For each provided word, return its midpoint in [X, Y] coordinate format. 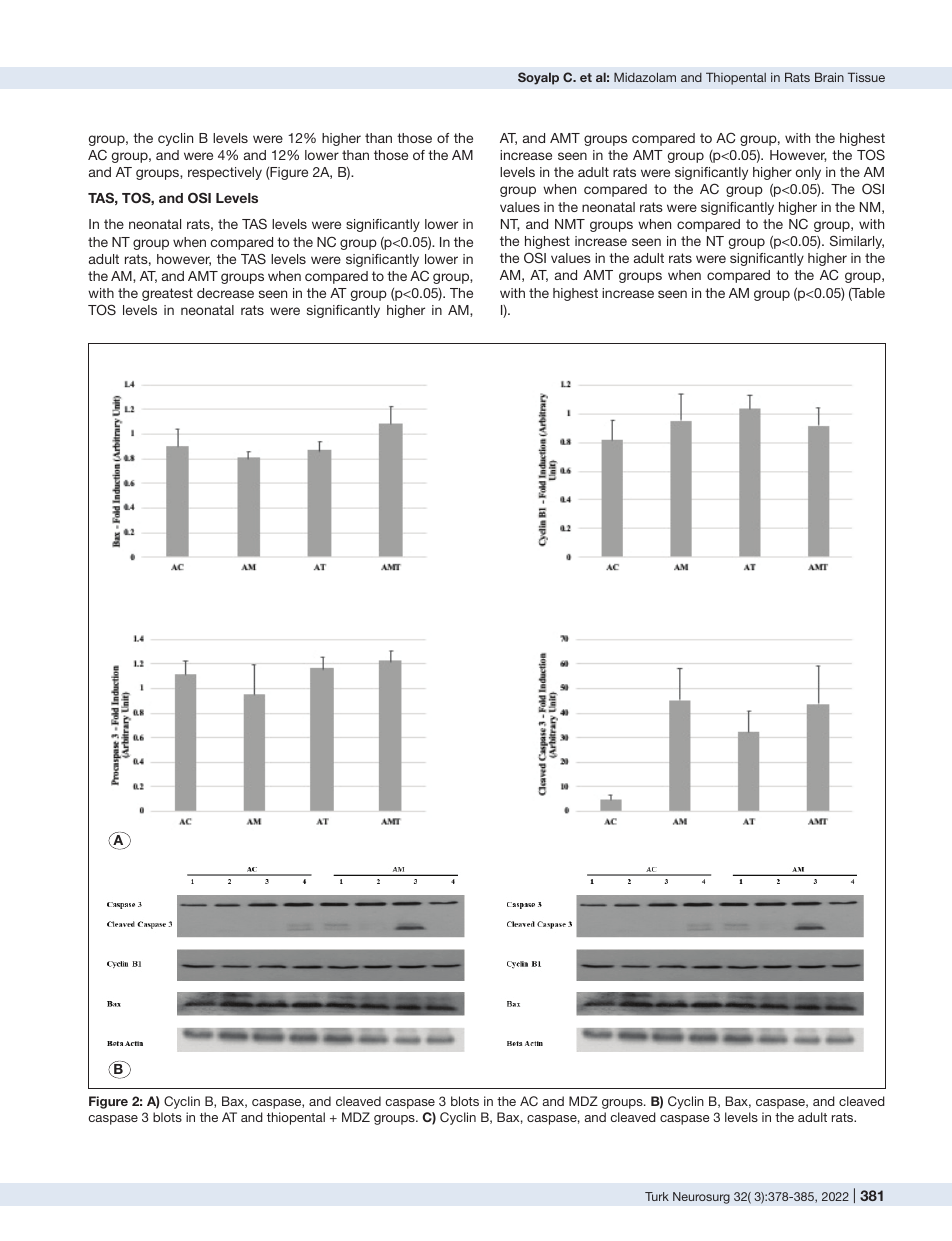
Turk [657, 1196]
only [808, 173]
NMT [570, 224]
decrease [225, 293]
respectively [225, 173]
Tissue [866, 77]
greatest [167, 294]
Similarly [857, 242]
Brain [829, 77]
